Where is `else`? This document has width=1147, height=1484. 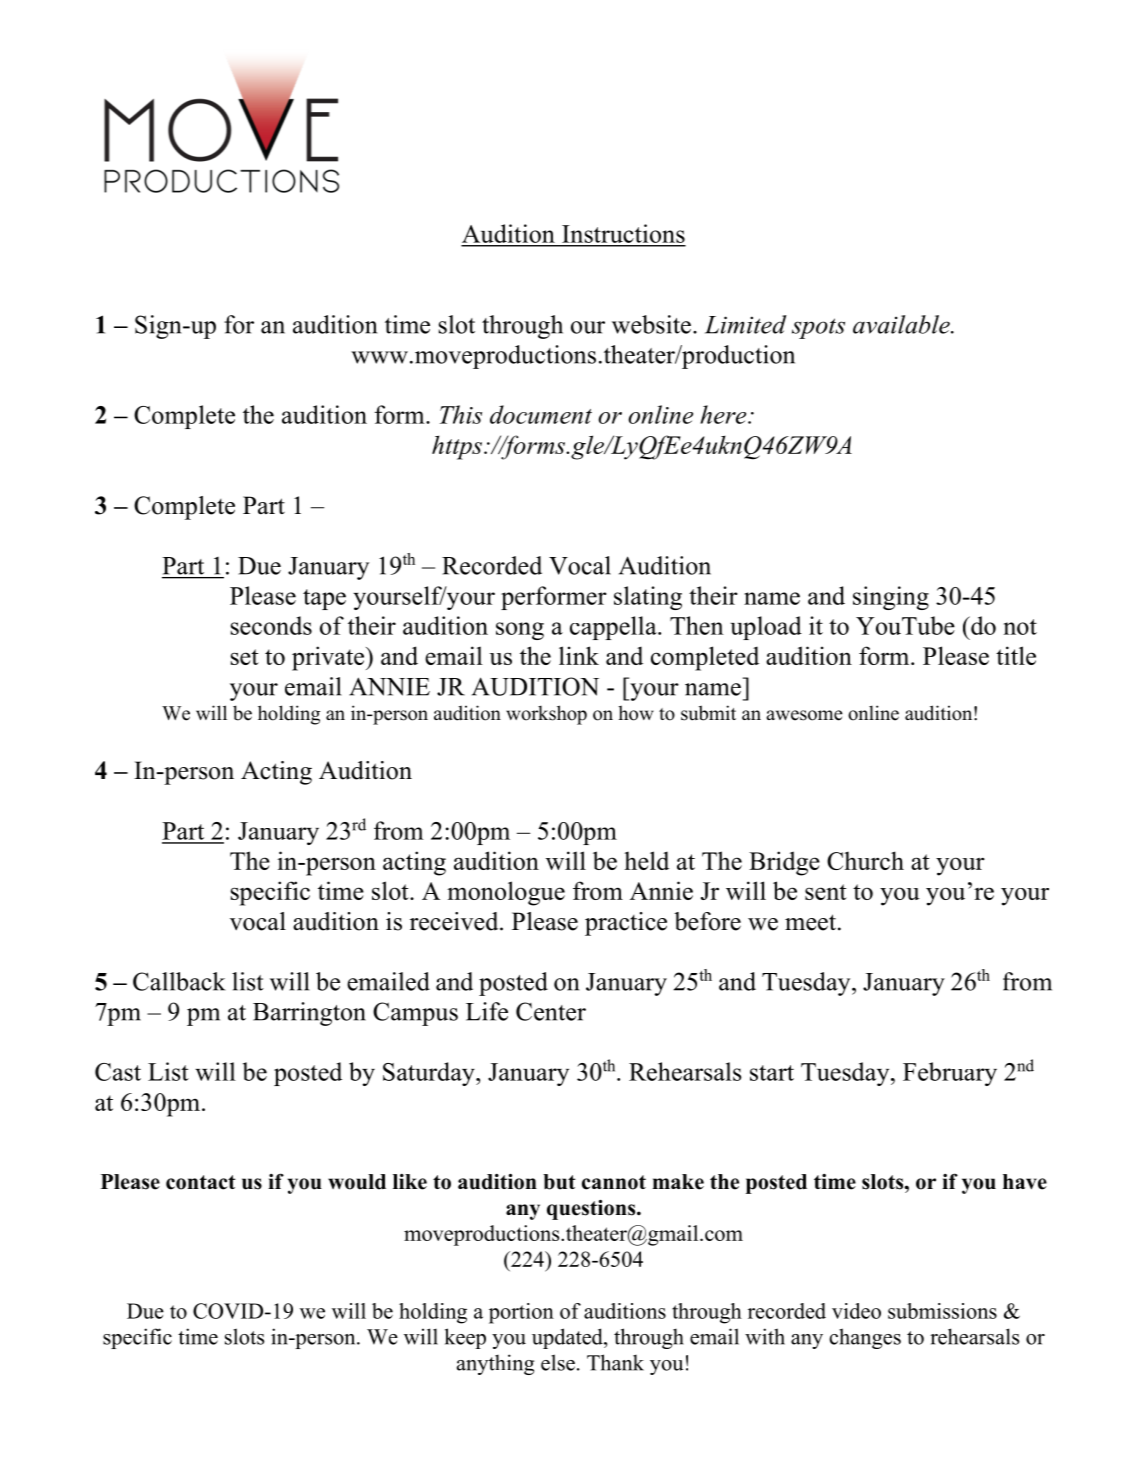 else is located at coordinates (558, 1362).
